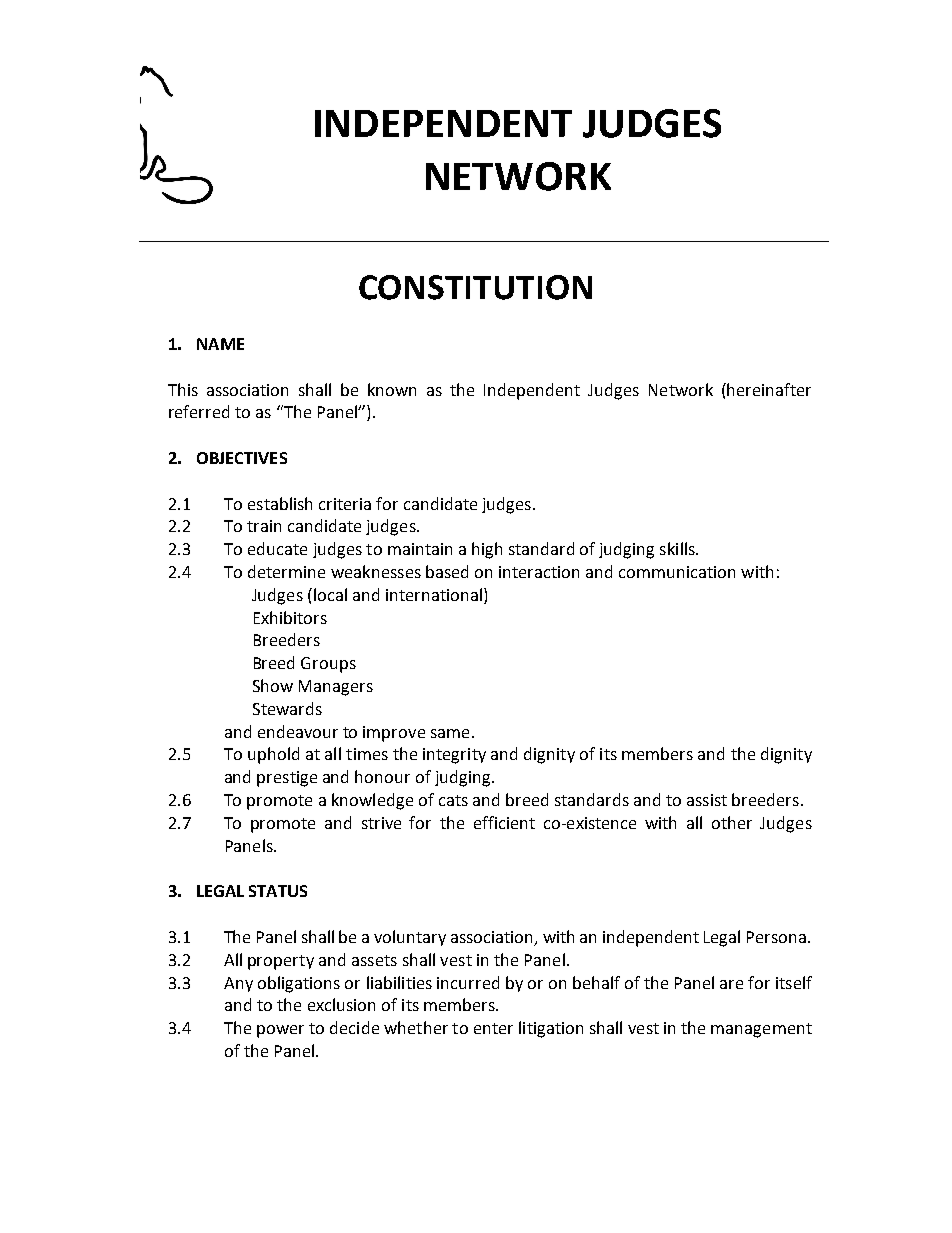  What do you see at coordinates (273, 685) in the image?
I see `Show` at bounding box center [273, 685].
